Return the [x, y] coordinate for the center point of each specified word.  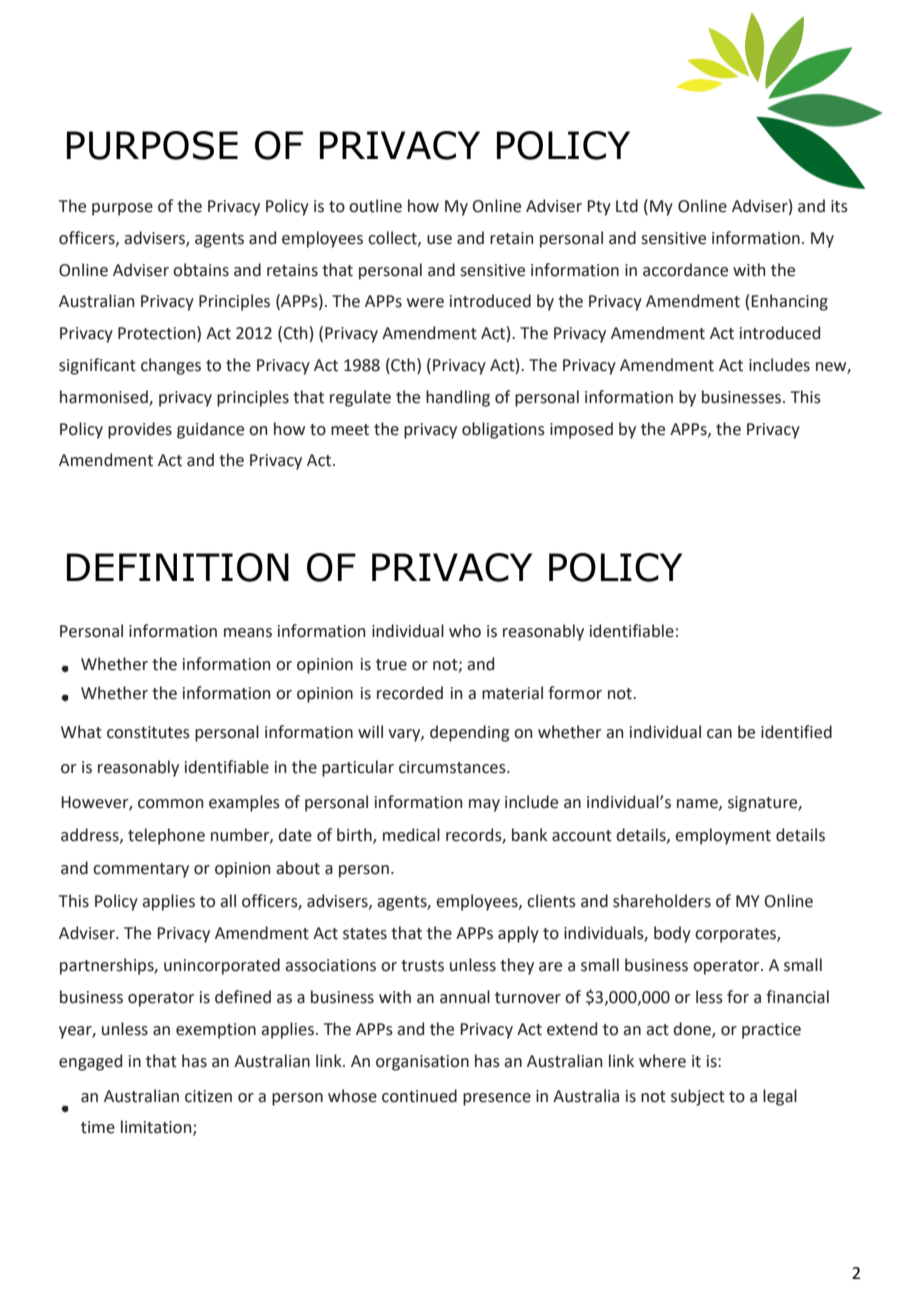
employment [723, 836]
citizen [208, 1096]
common [170, 804]
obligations [503, 430]
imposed [581, 430]
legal [780, 1097]
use [439, 240]
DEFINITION [178, 567]
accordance [685, 270]
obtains [201, 270]
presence [497, 1099]
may [484, 805]
